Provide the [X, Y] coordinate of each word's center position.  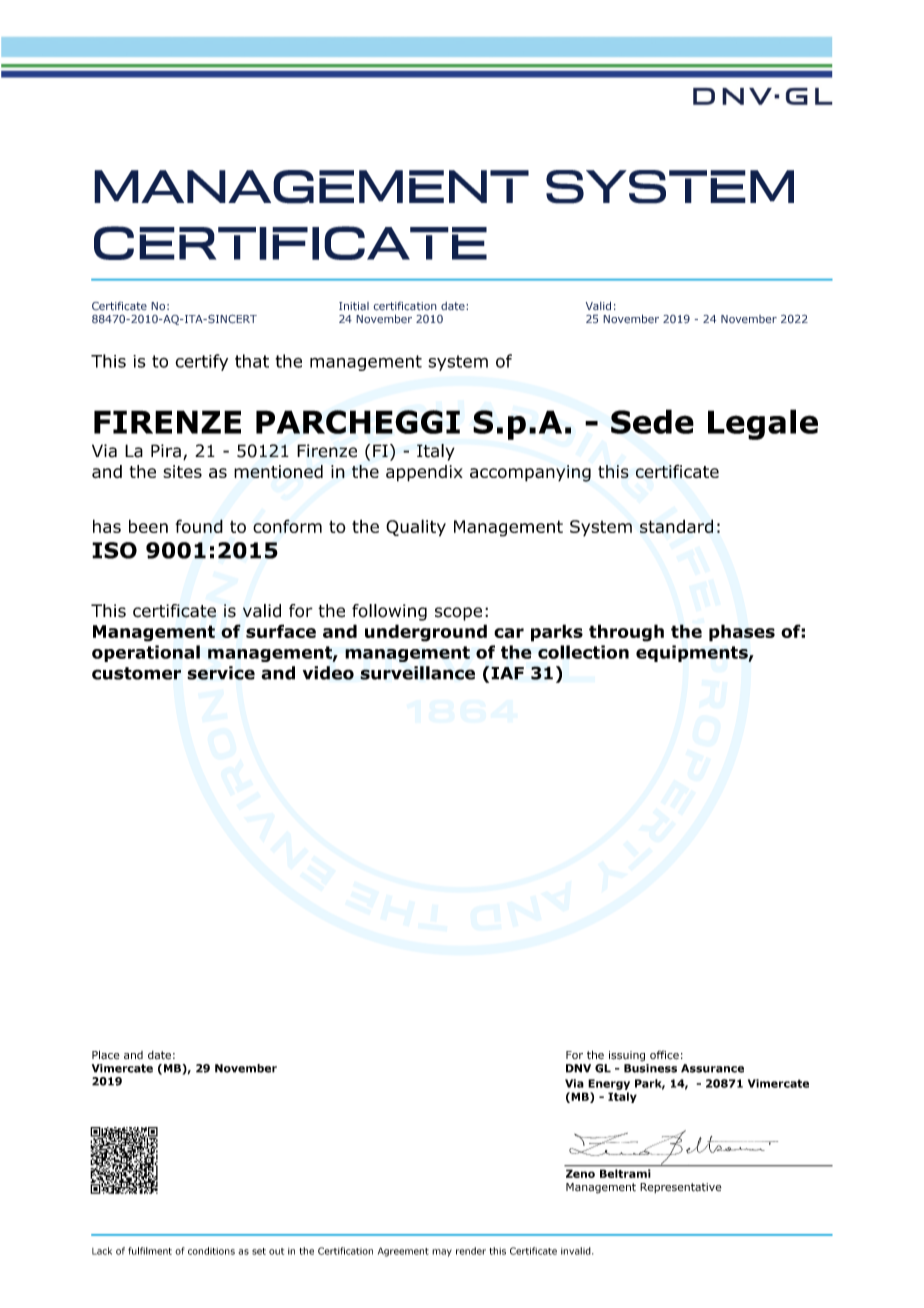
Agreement [403, 1252]
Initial [354, 306]
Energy [609, 1084]
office [664, 1055]
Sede [652, 421]
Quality [416, 528]
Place [106, 1055]
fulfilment [150, 1251]
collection [583, 652]
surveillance [417, 673]
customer [136, 673]
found [199, 526]
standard [676, 526]
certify [201, 362]
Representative [681, 1188]
